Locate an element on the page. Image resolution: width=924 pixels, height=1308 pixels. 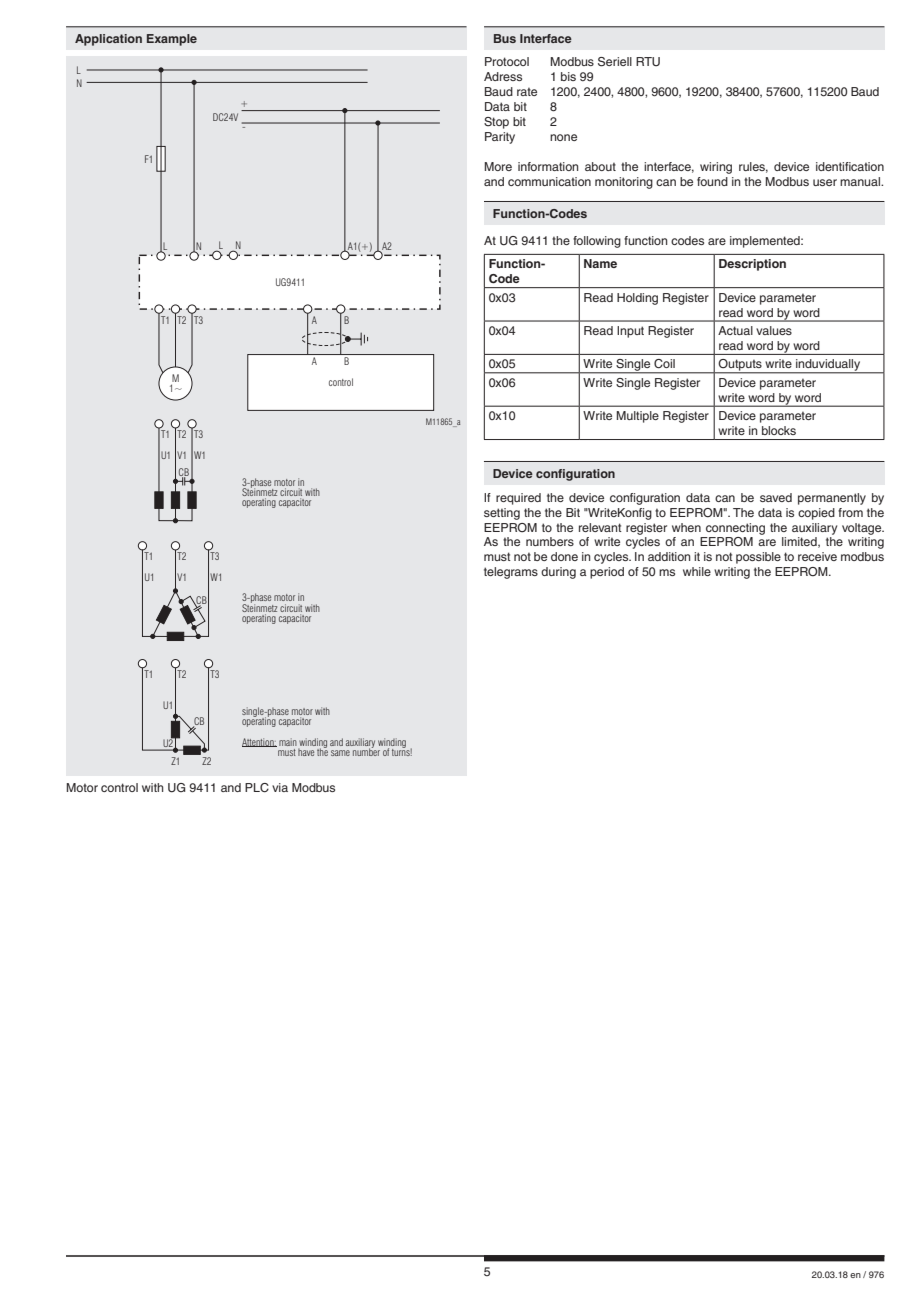
Description is located at coordinates (752, 265).
